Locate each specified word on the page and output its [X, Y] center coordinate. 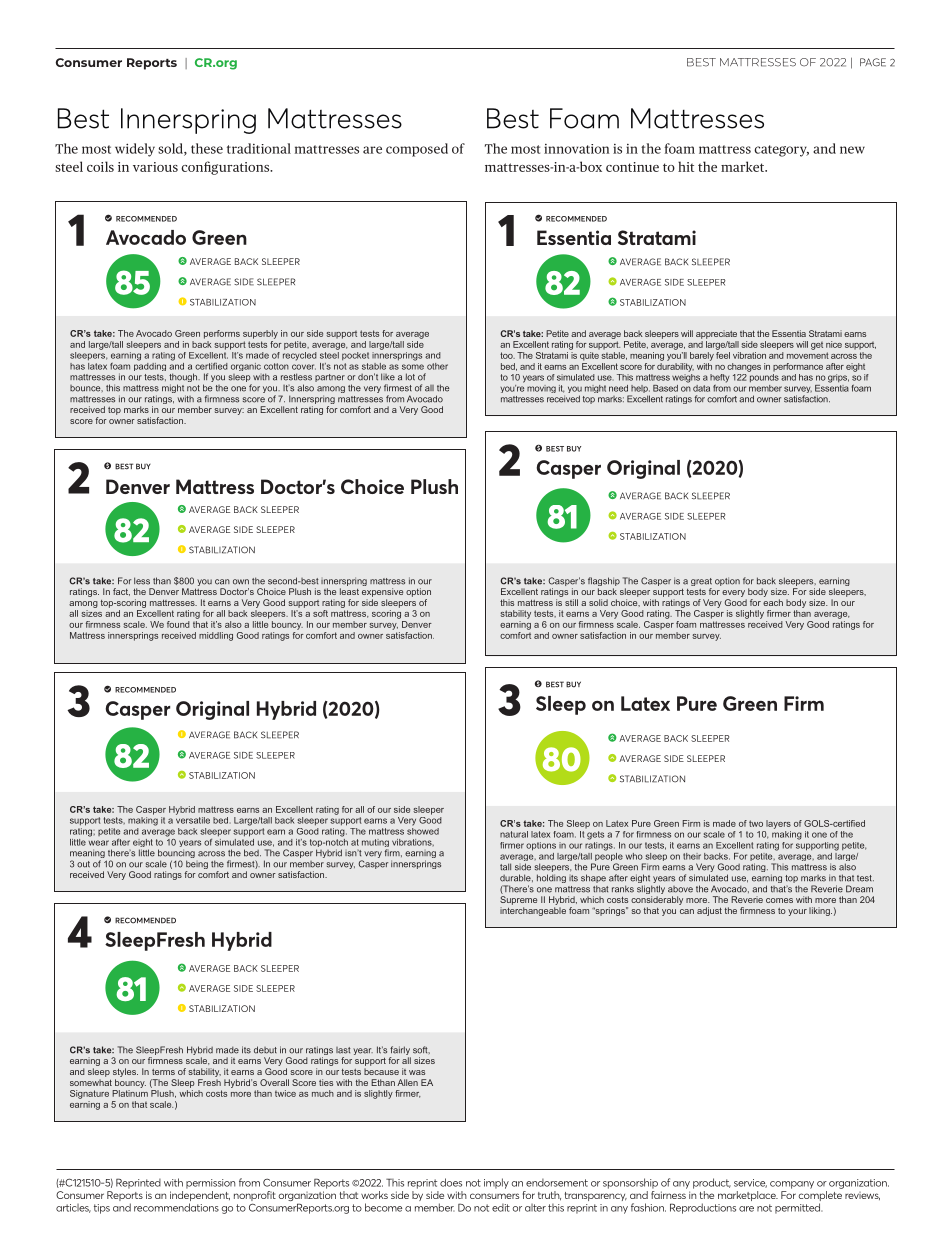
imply [496, 1183]
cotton [276, 366]
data [701, 388]
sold [171, 149]
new [852, 150]
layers [778, 824]
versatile [193, 819]
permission [210, 1184]
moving [541, 389]
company [792, 1185]
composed [417, 150]
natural [514, 834]
